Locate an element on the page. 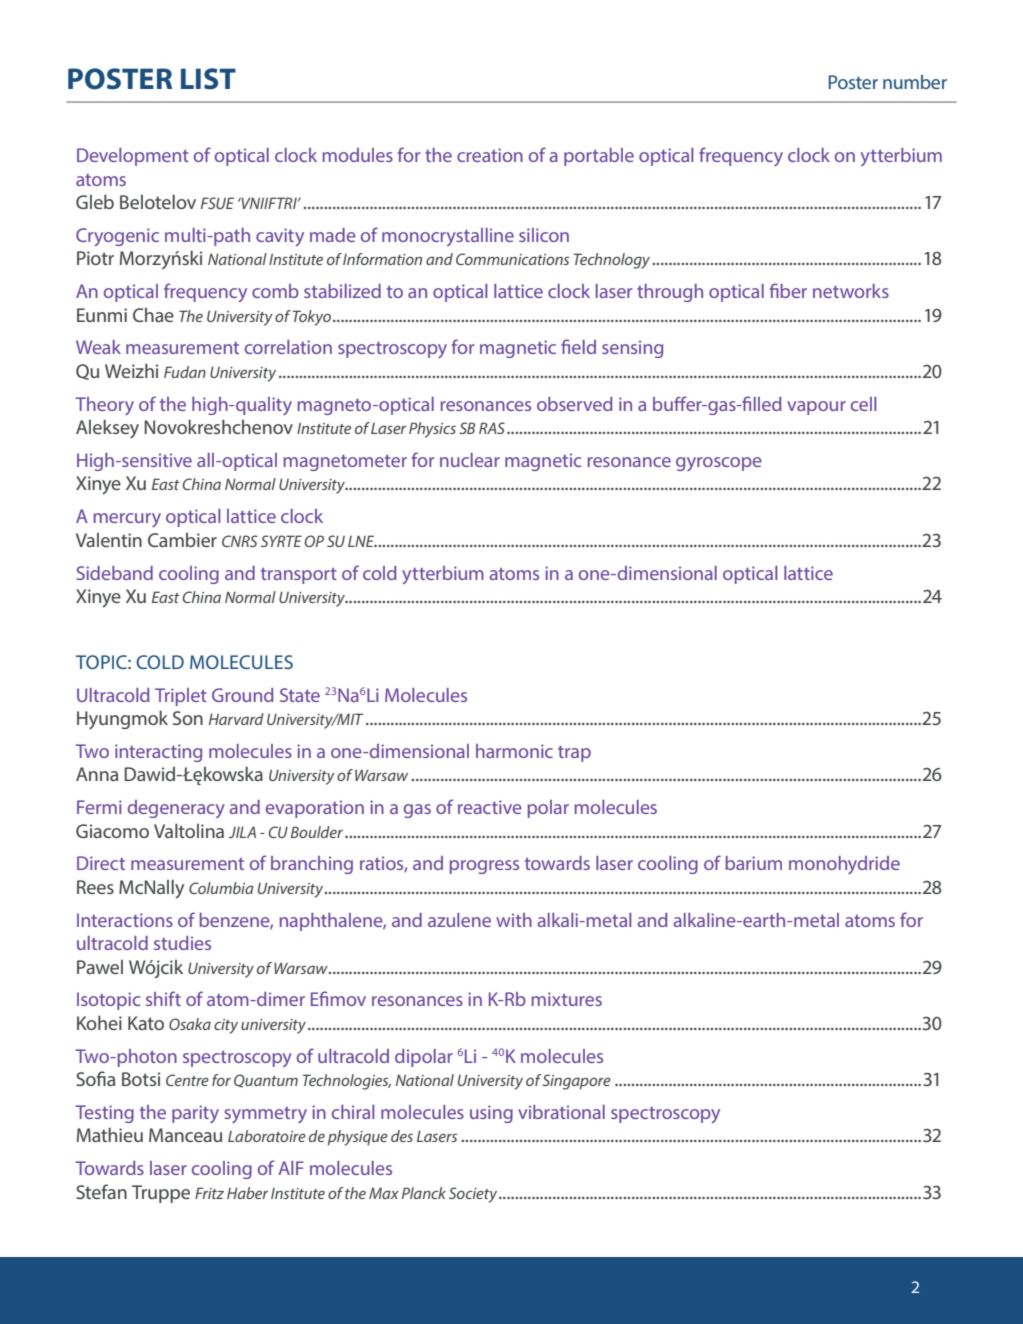 The width and height of the document is (1023, 1324). gyroscope is located at coordinates (719, 464).
